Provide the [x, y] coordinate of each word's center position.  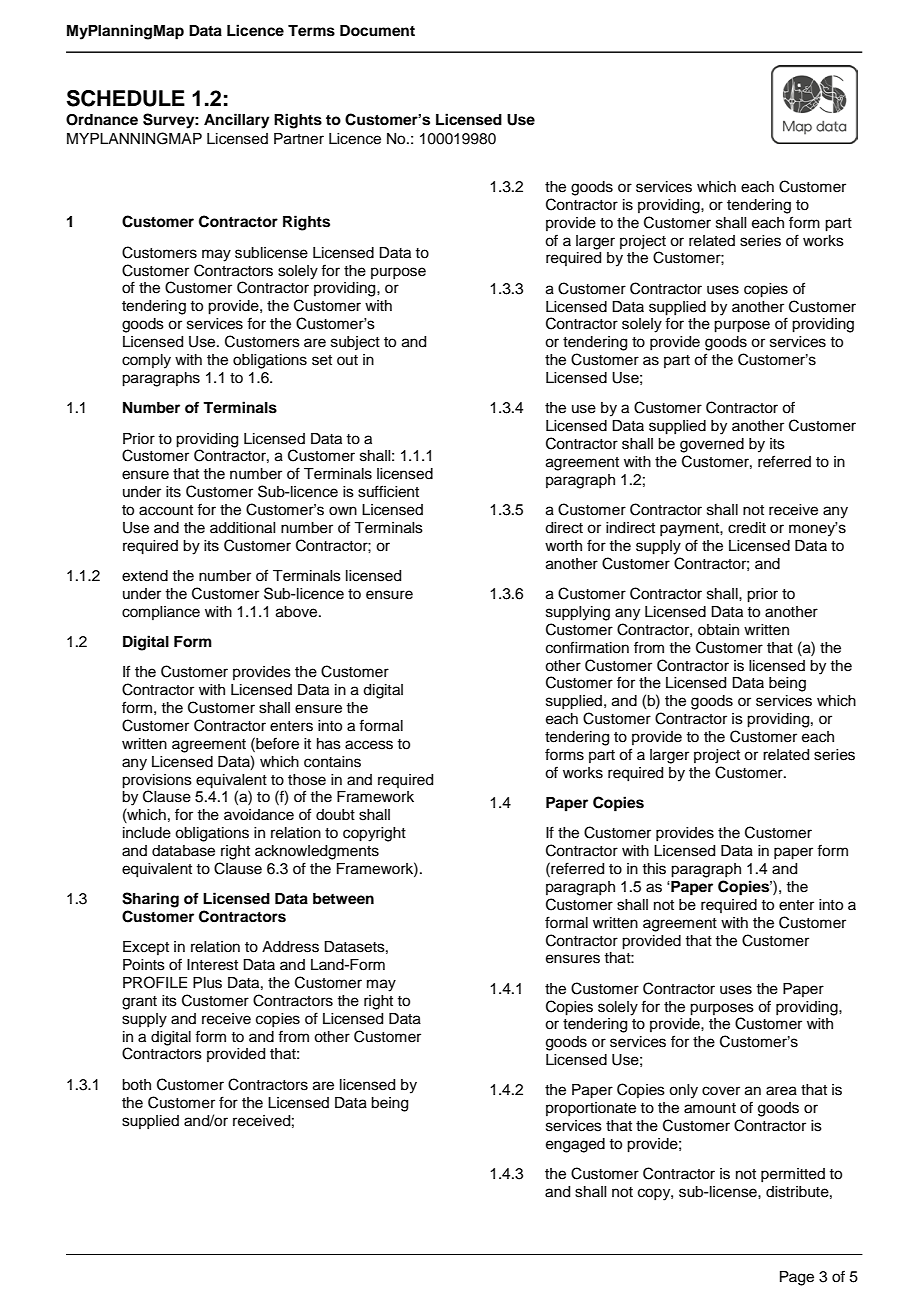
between [343, 899]
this [654, 869]
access [369, 745]
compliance [161, 613]
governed [712, 445]
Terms [311, 31]
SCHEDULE [126, 98]
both [136, 1085]
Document [377, 31]
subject [355, 343]
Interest [212, 965]
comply [146, 361]
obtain [718, 630]
